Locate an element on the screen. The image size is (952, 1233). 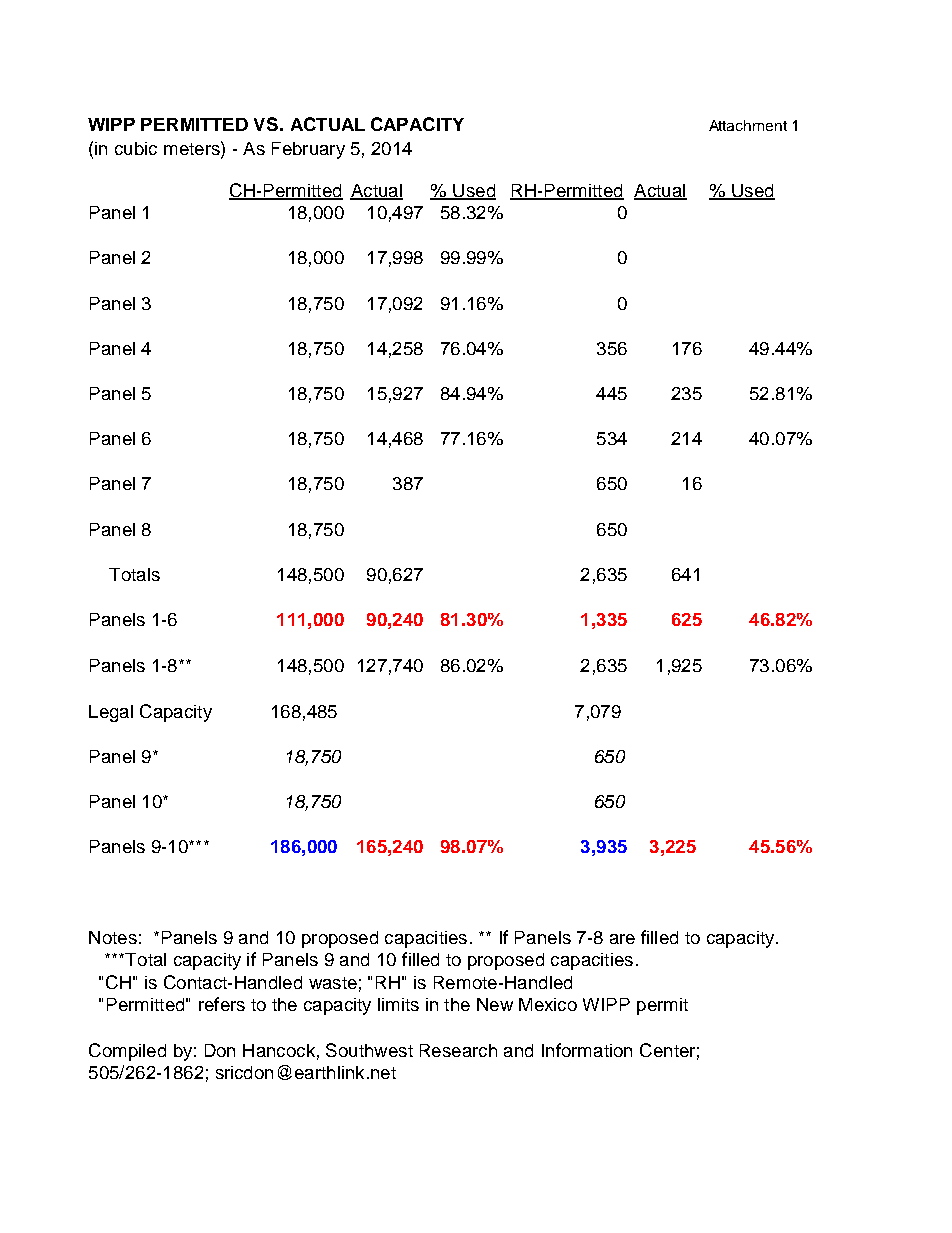
Compiled is located at coordinates (127, 1052).
